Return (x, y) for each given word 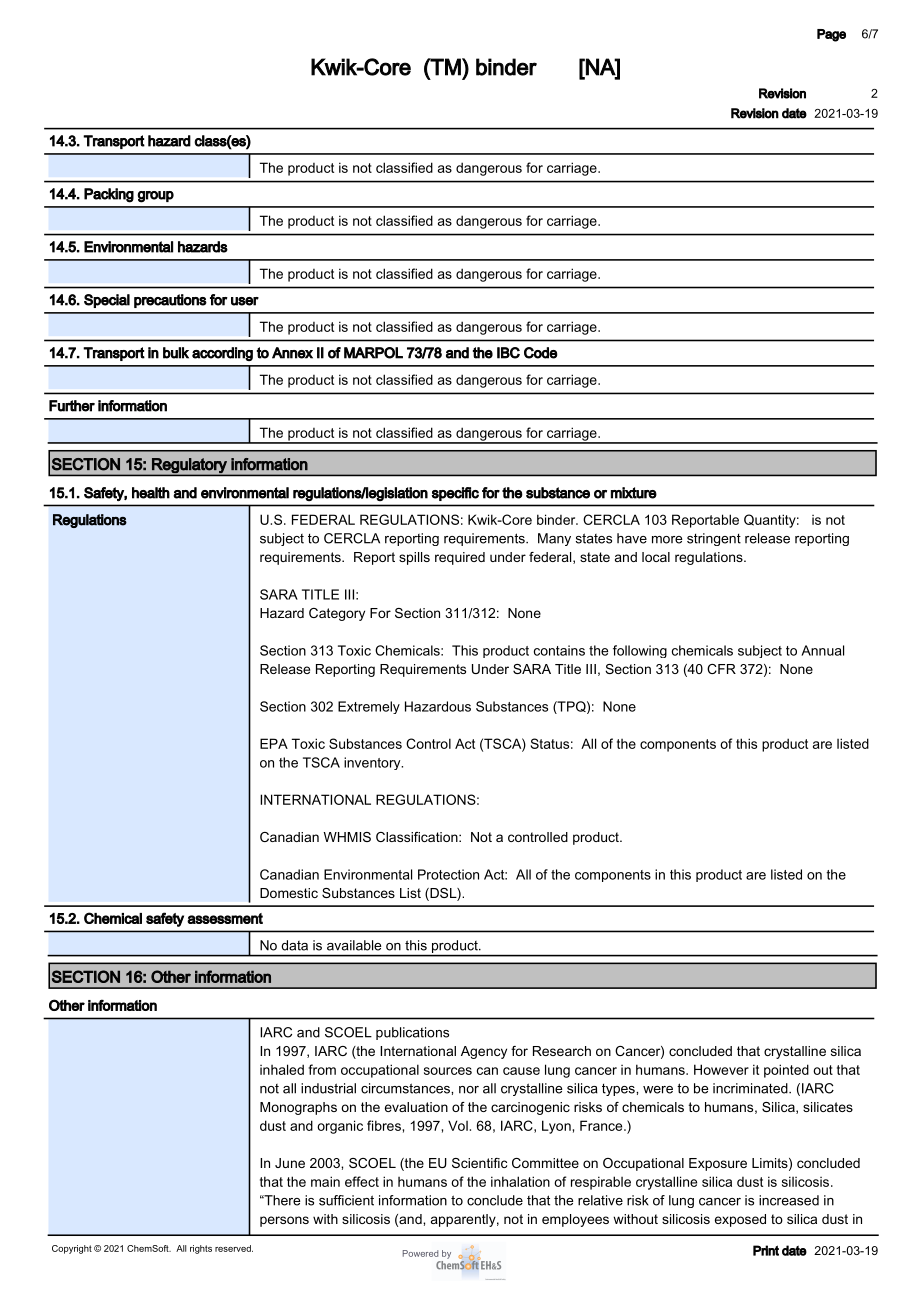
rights (201, 1249)
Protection (448, 874)
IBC (508, 353)
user (245, 301)
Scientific (479, 1163)
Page (831, 35)
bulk (176, 353)
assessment (225, 918)
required (460, 558)
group (155, 197)
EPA (274, 743)
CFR (721, 669)
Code (541, 353)
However (721, 1069)
